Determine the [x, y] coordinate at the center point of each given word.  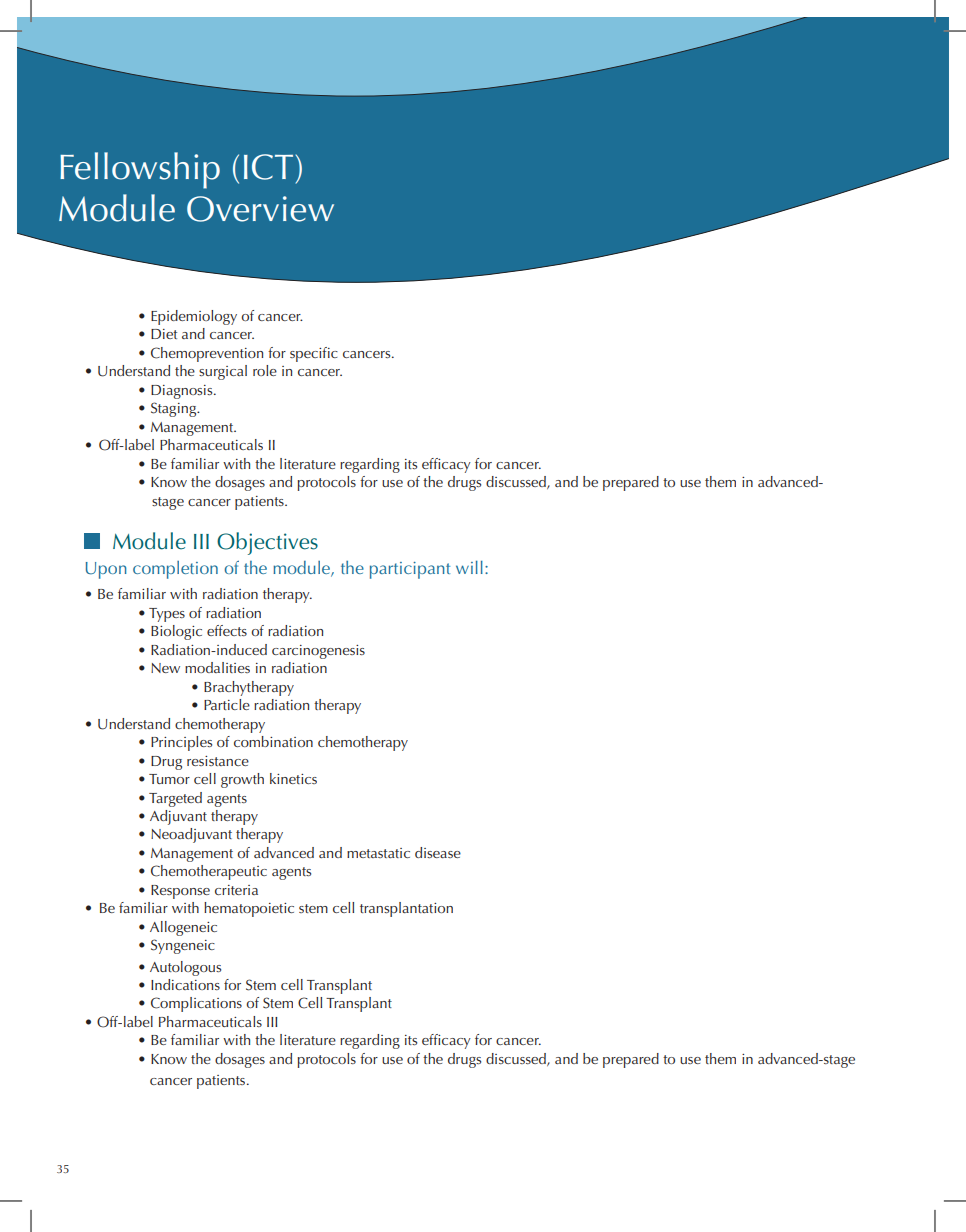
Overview [260, 209]
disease [438, 852]
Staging [175, 409]
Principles [181, 743]
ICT [268, 167]
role [265, 370]
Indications [185, 984]
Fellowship [140, 170]
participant [410, 570]
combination [273, 741]
